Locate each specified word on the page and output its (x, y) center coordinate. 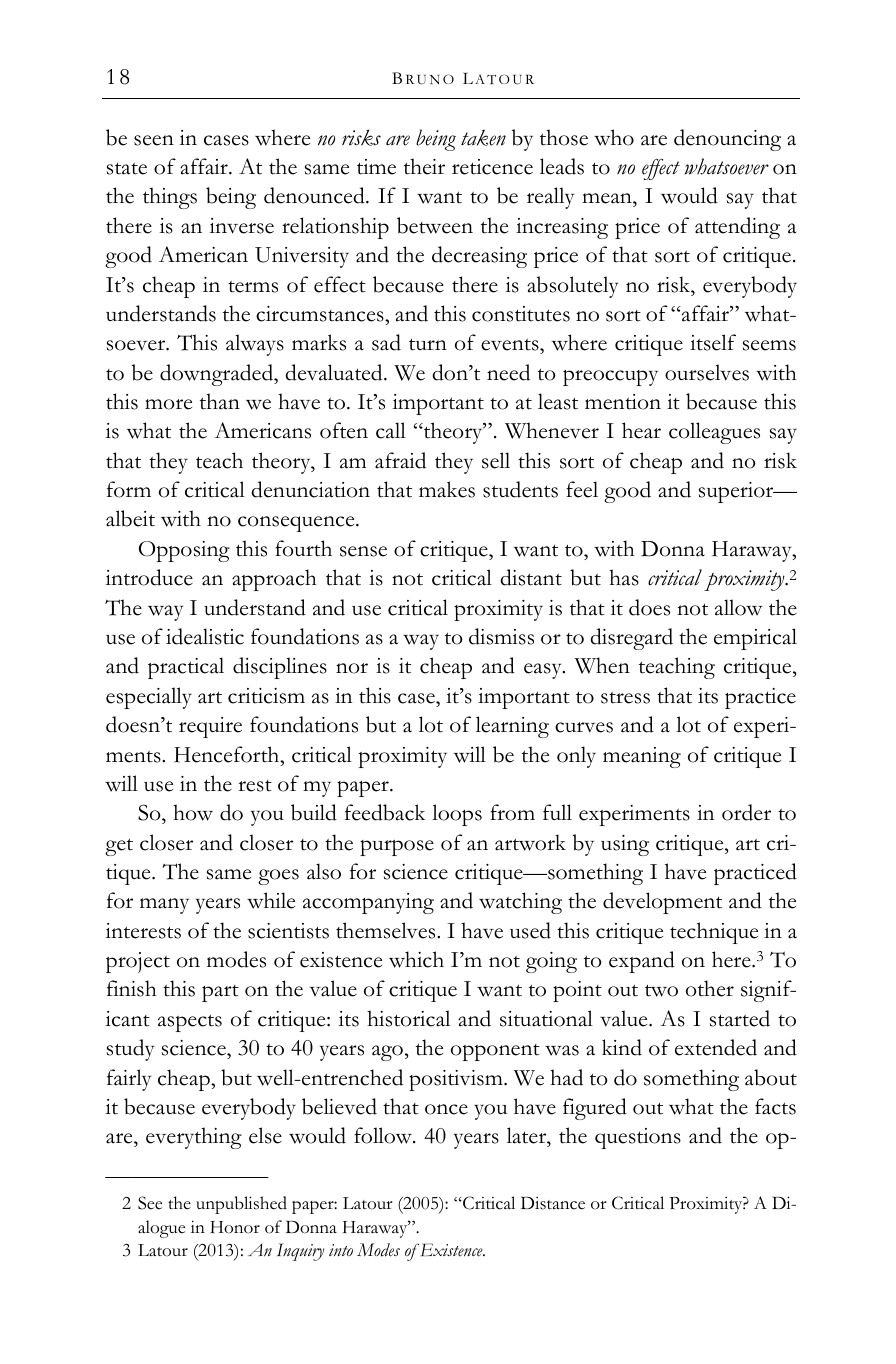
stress (625, 698)
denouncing (727, 140)
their (424, 166)
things (170, 198)
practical (186, 668)
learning (512, 727)
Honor (235, 1227)
